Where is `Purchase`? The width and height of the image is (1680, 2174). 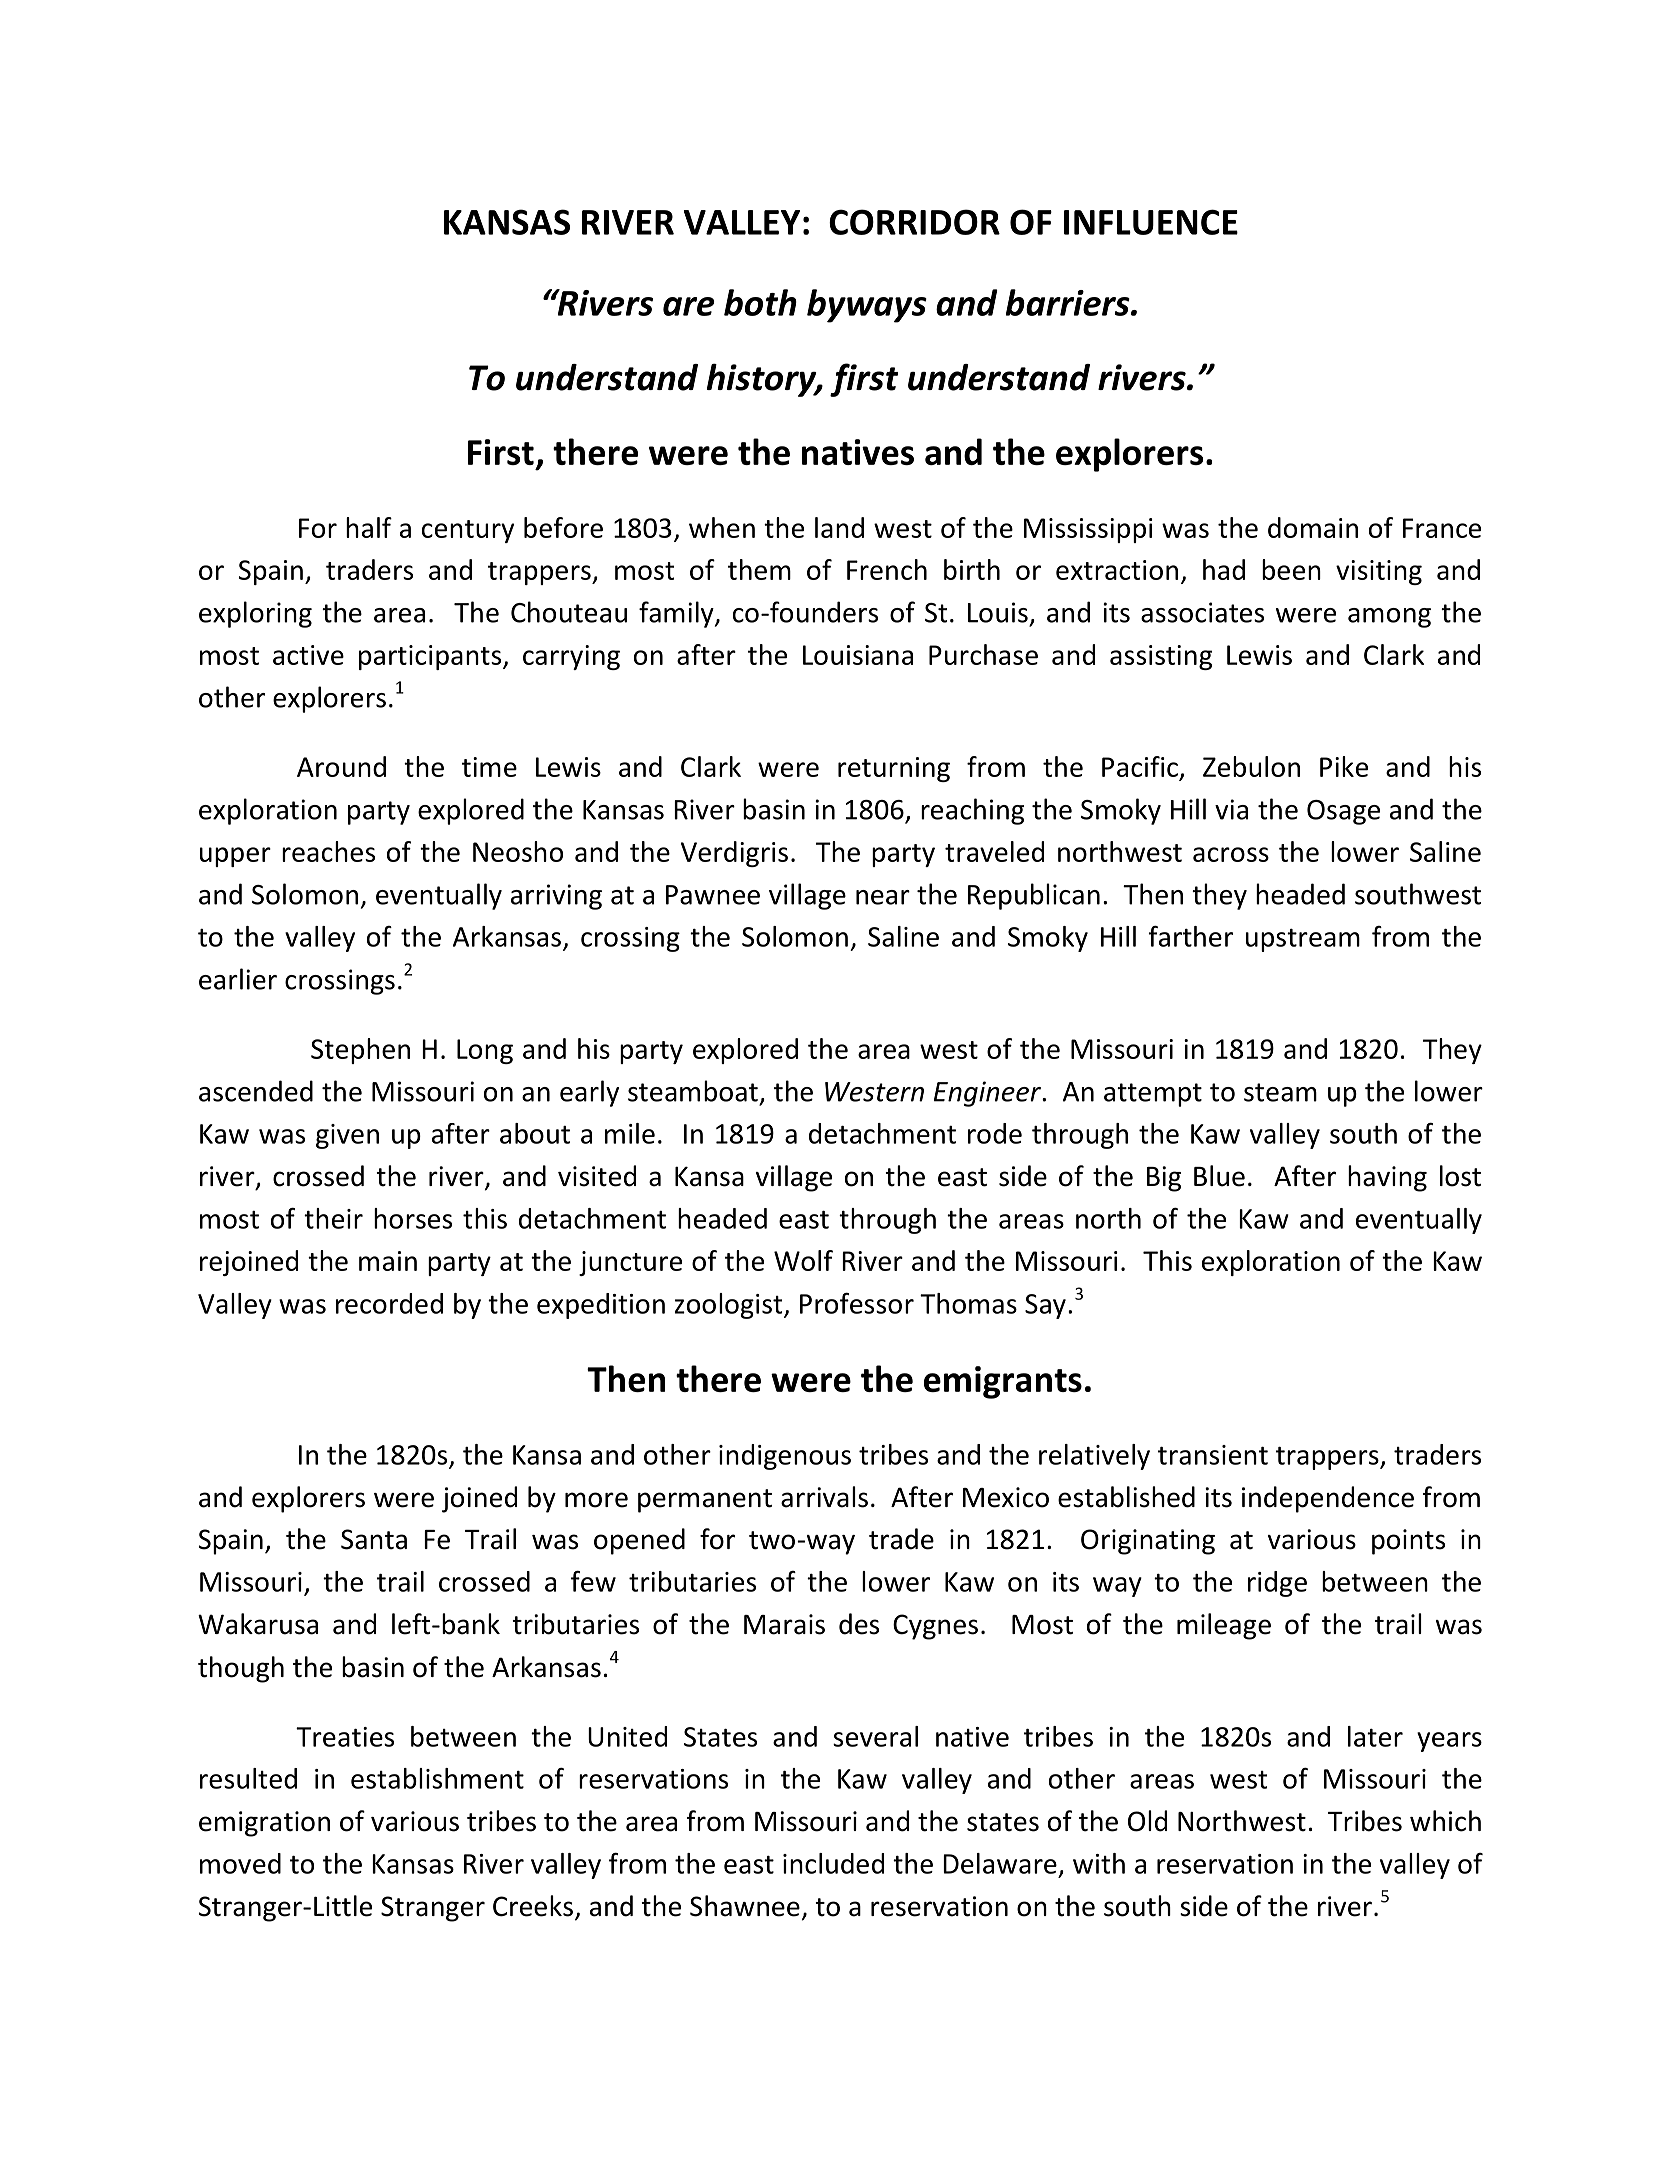 Purchase is located at coordinates (983, 654).
